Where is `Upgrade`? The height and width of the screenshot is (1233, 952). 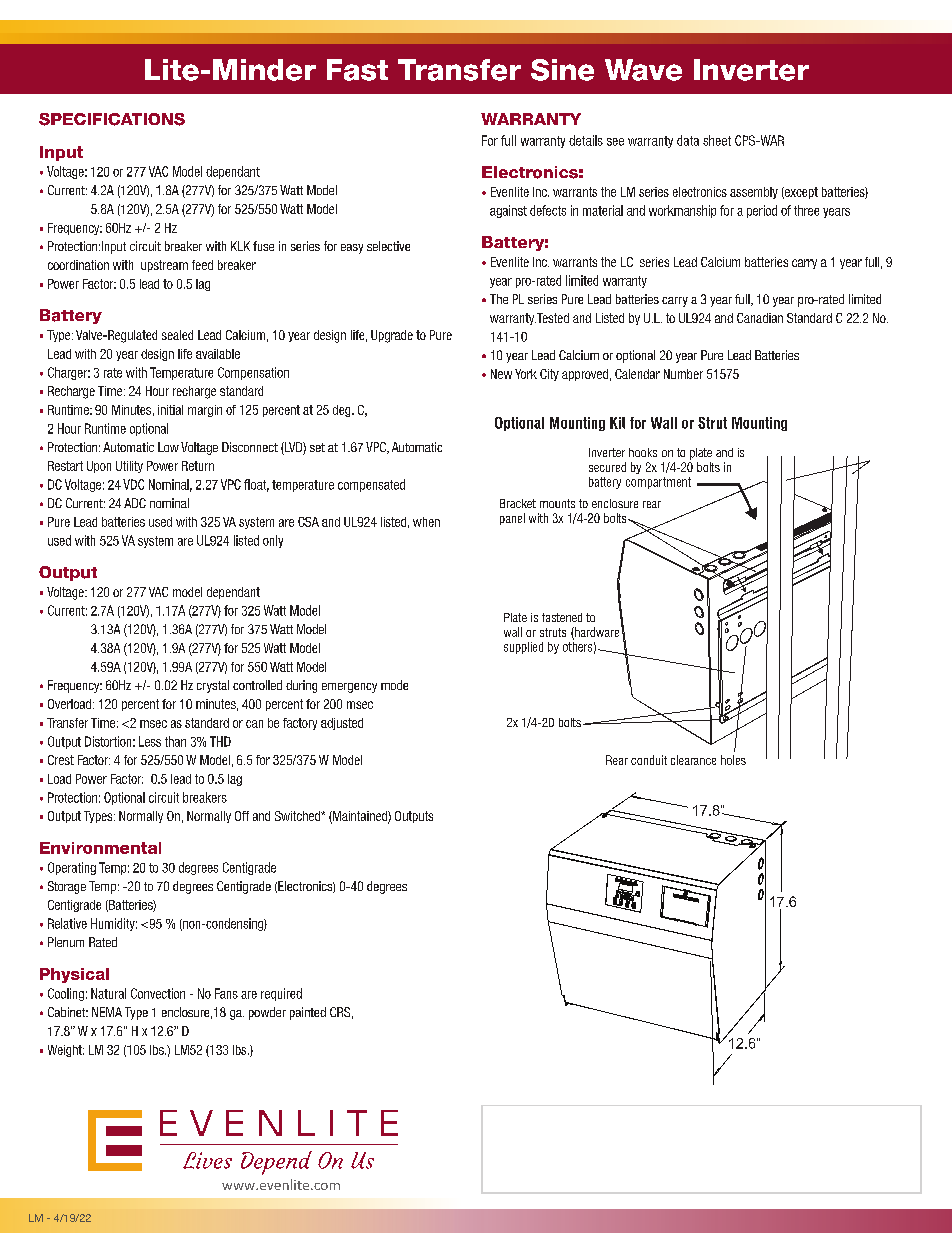
Upgrade is located at coordinates (392, 336).
